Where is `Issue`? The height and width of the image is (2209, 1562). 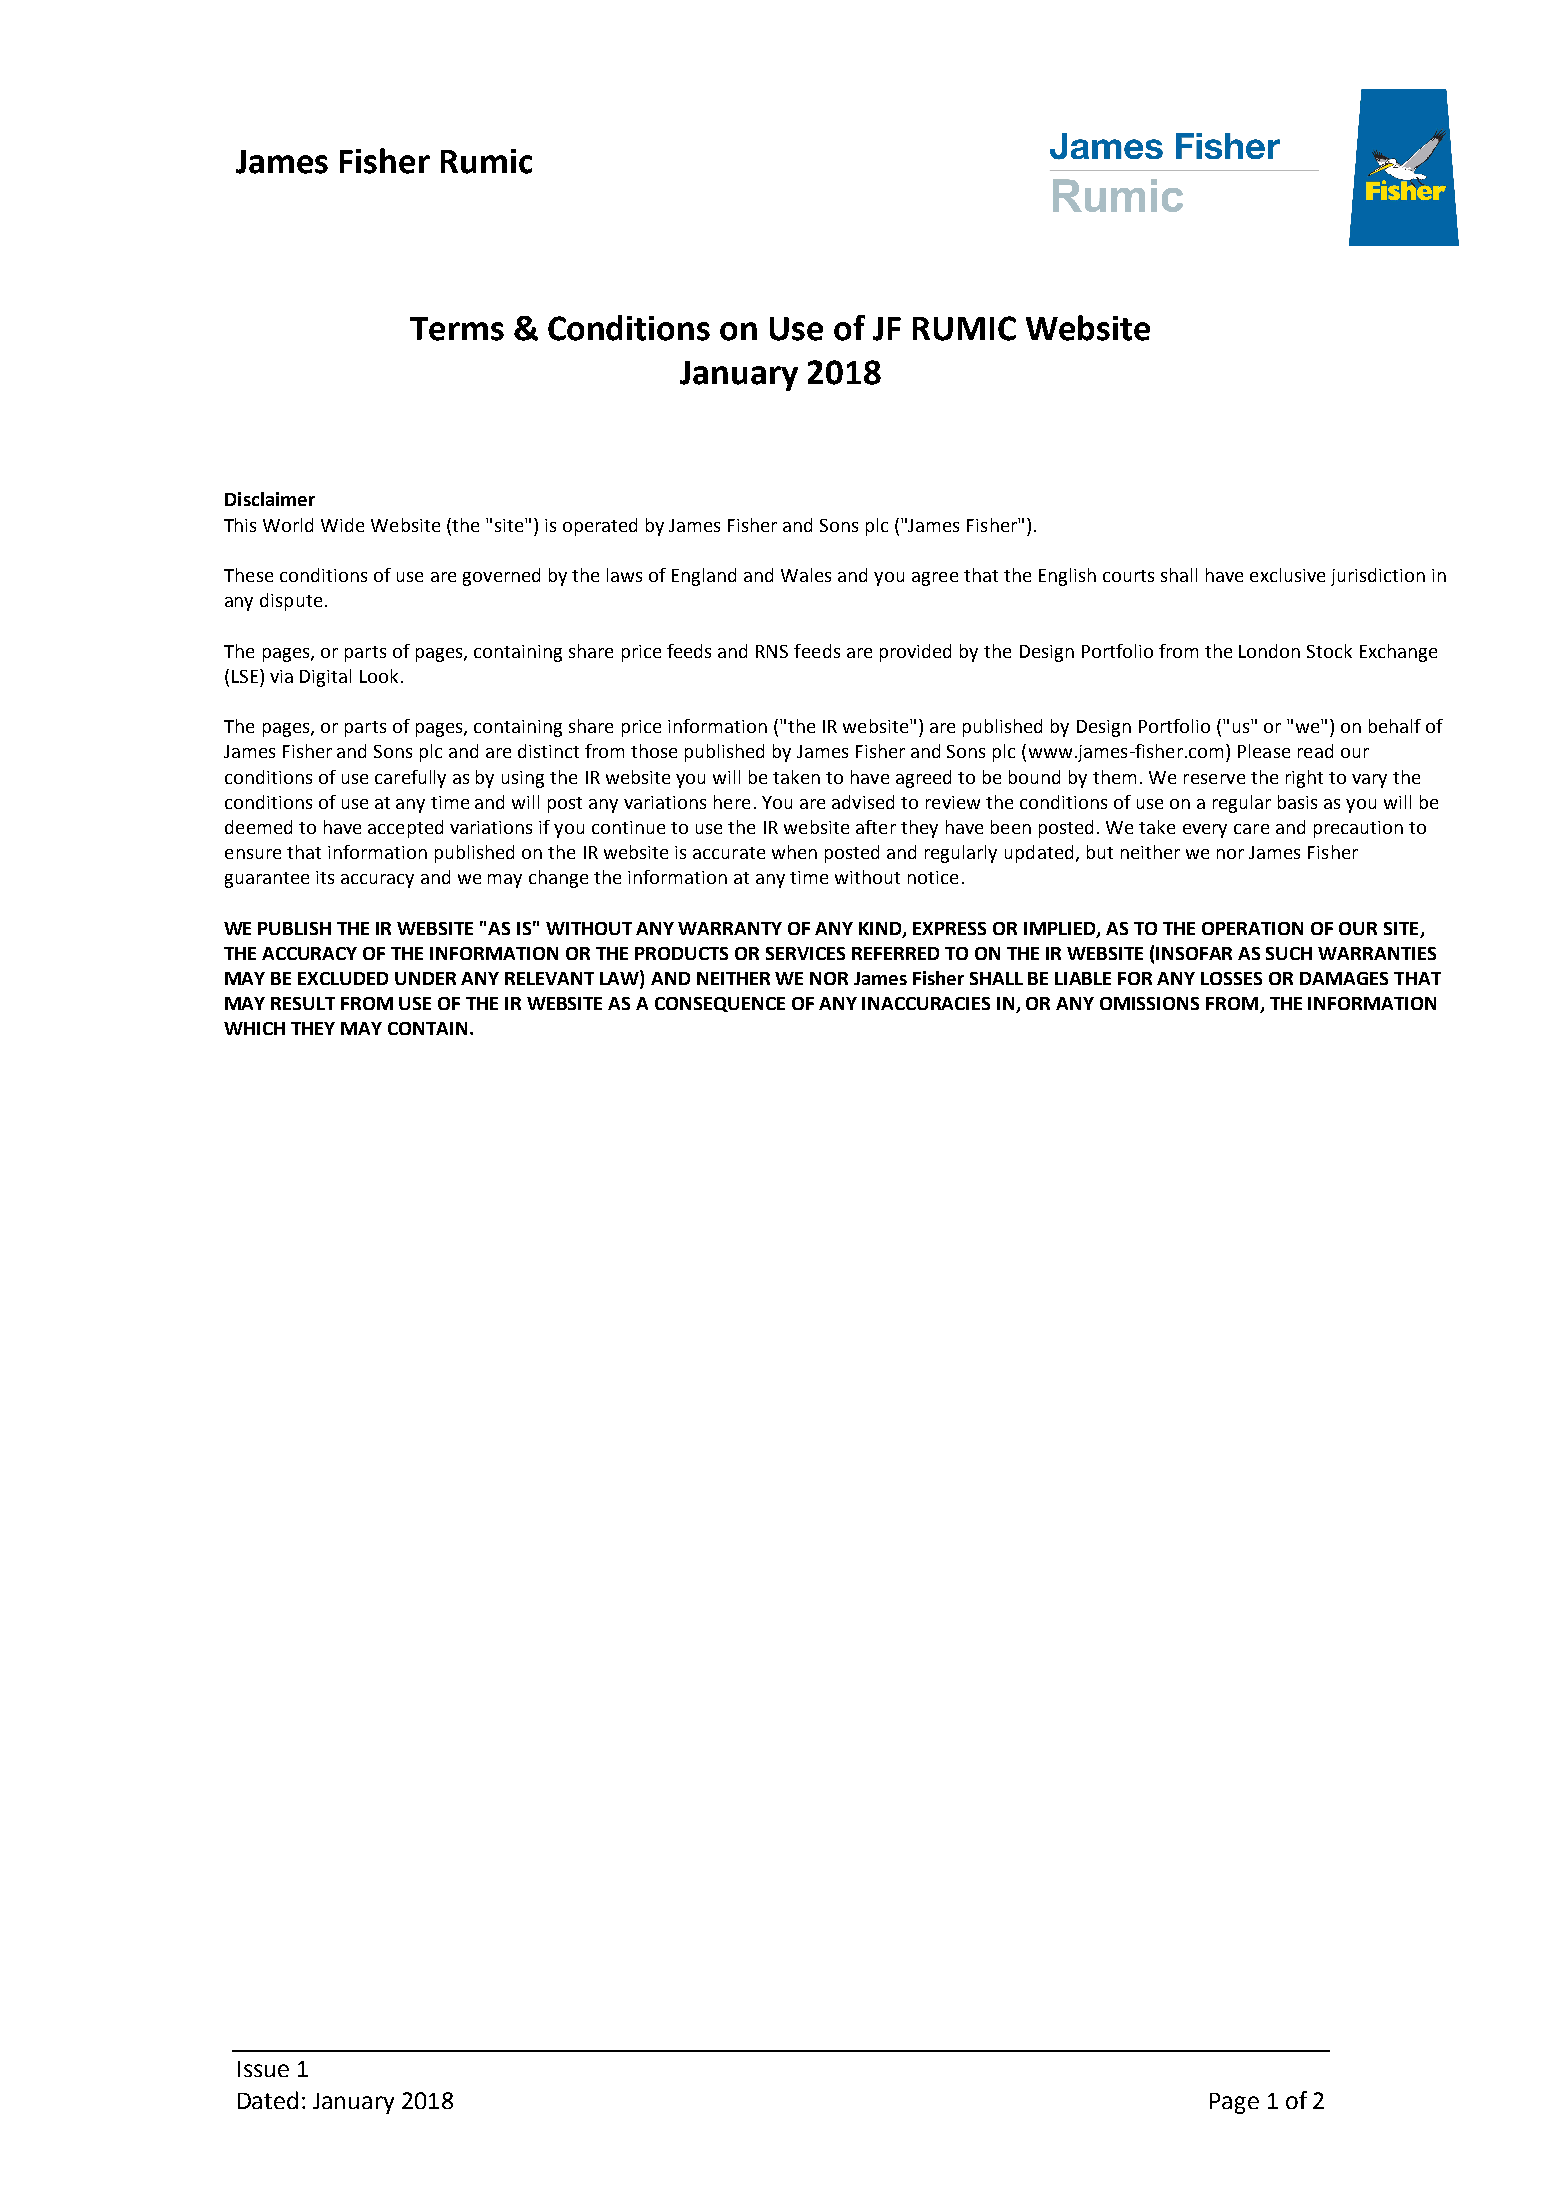 Issue is located at coordinates (263, 2069).
